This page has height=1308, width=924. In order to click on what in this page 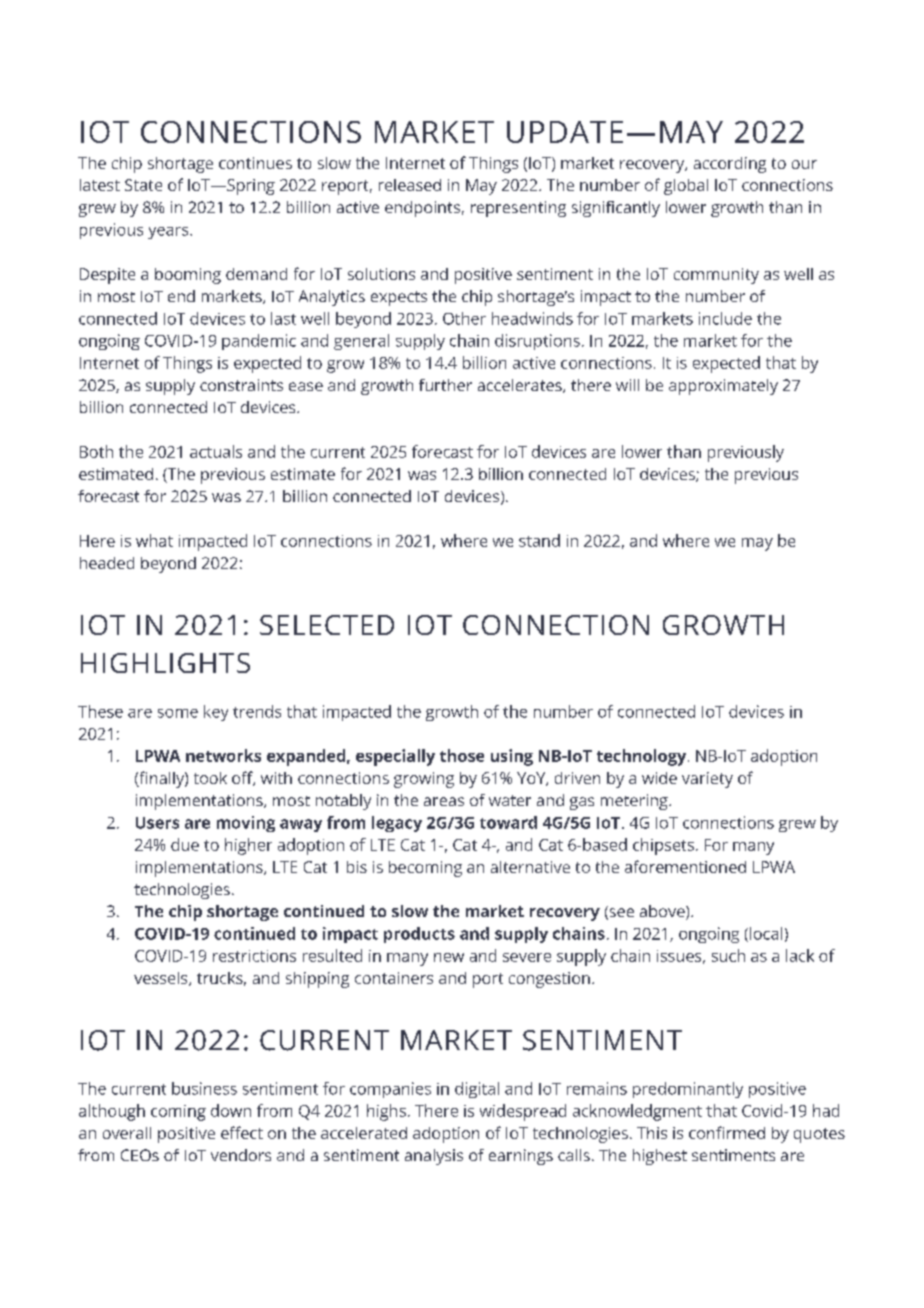, I will do `click(154, 540)`.
